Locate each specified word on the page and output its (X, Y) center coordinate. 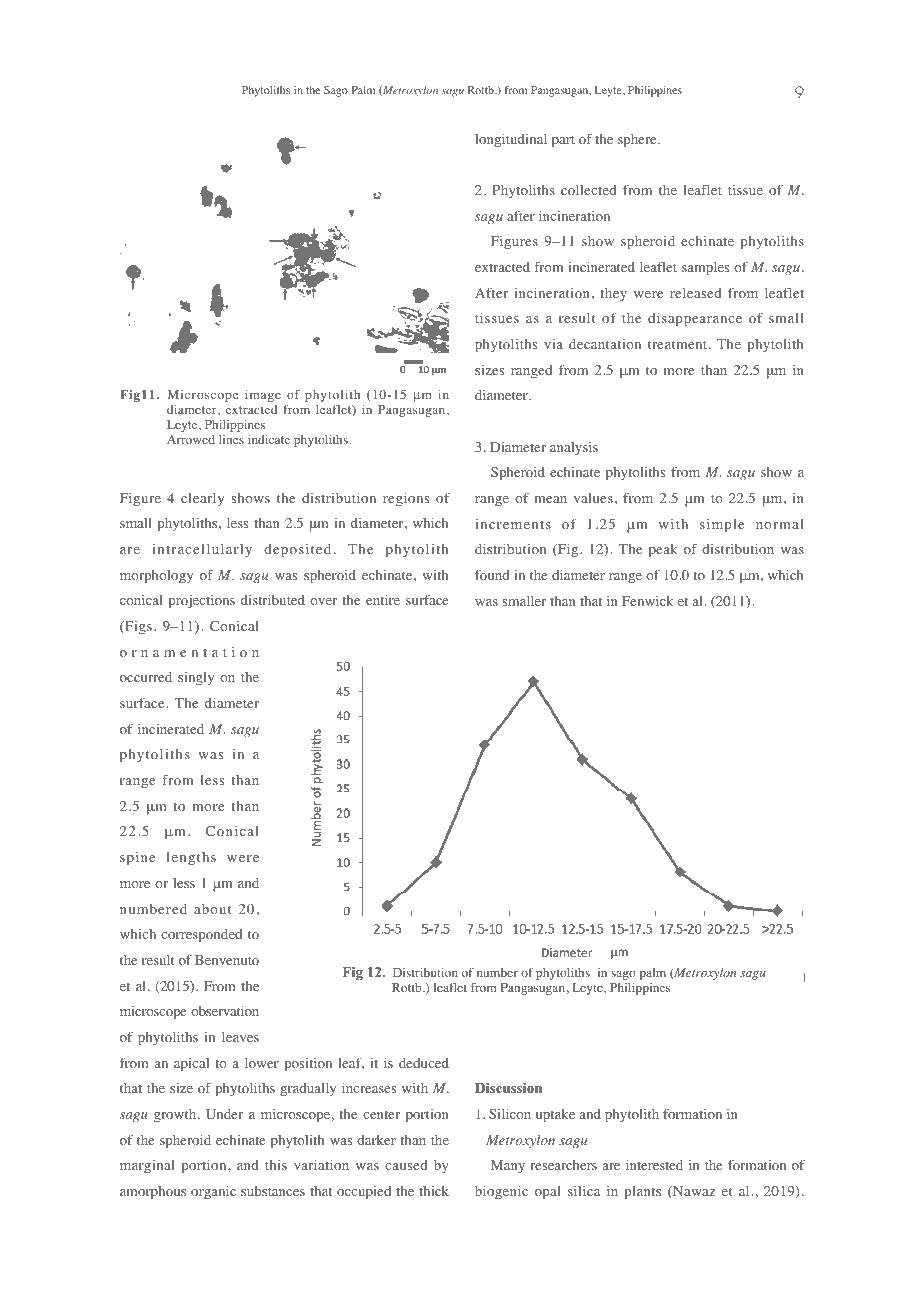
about (213, 909)
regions (406, 500)
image (263, 396)
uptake (555, 1116)
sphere (638, 141)
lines (231, 439)
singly (196, 679)
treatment (679, 344)
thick (434, 1191)
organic (213, 1193)
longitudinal (511, 141)
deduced (424, 1063)
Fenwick (648, 601)
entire (383, 600)
